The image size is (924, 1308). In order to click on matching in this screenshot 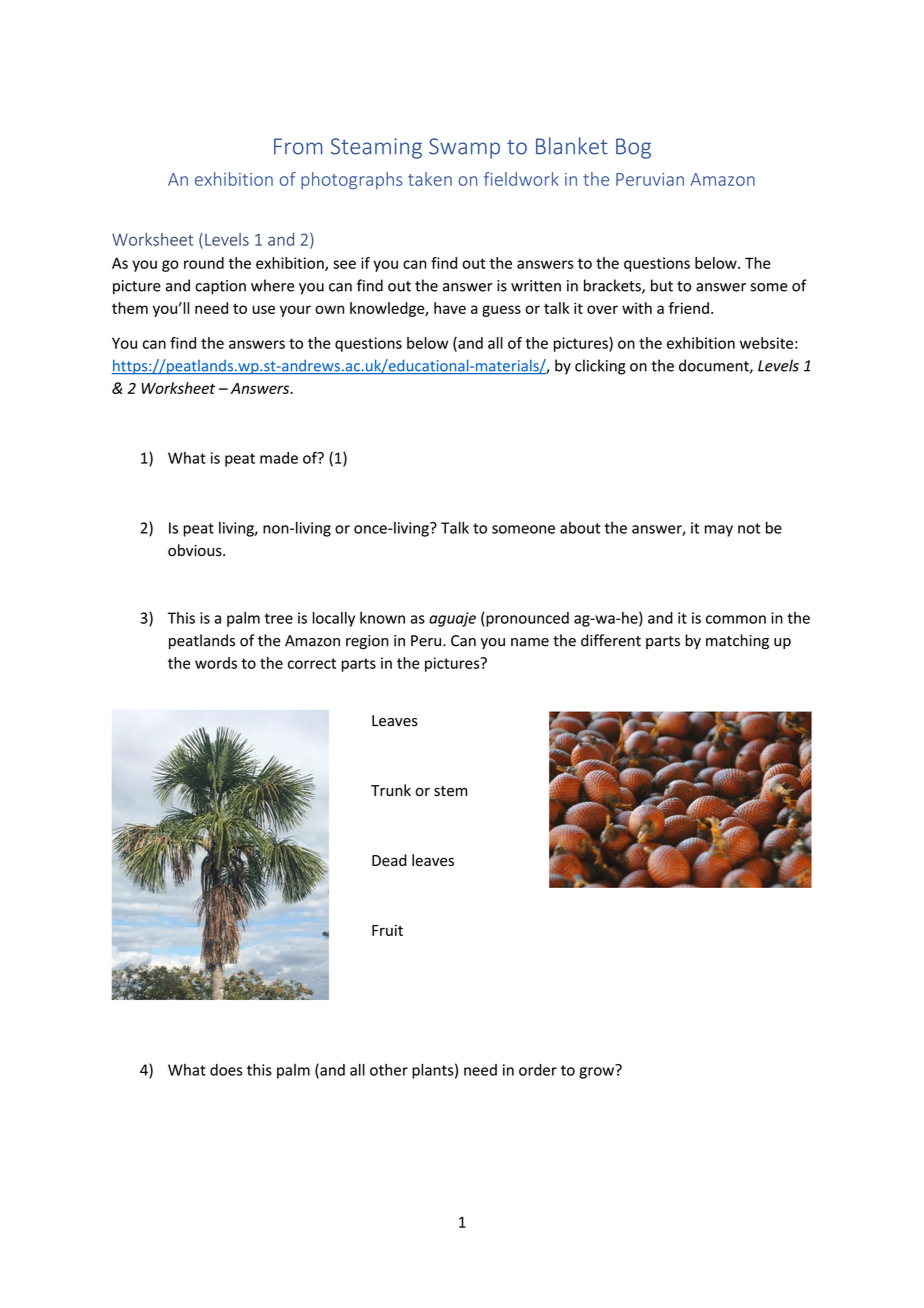, I will do `click(737, 642)`.
